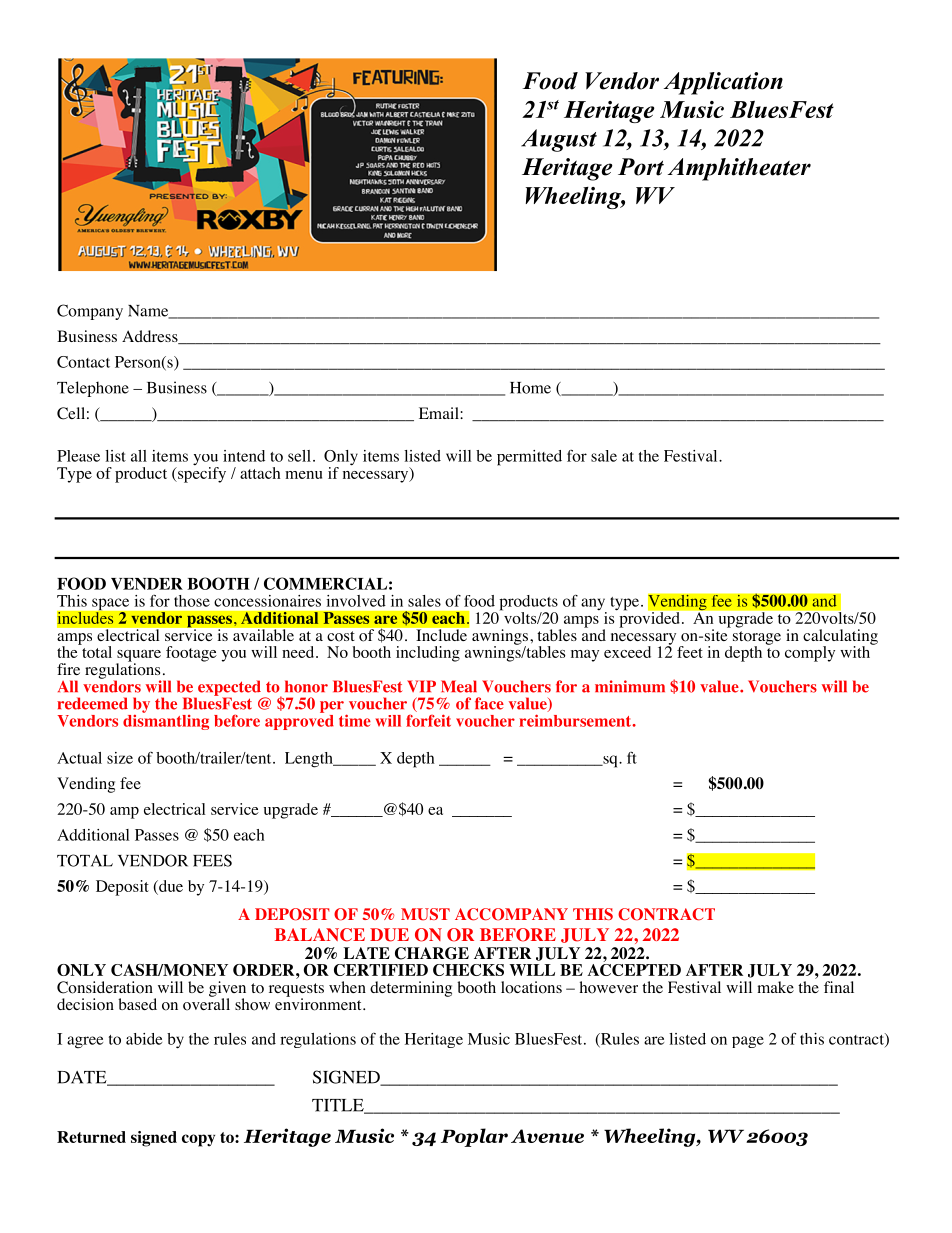 This screenshot has height=1233, width=952. What do you see at coordinates (723, 83) in the screenshot?
I see `Application` at bounding box center [723, 83].
